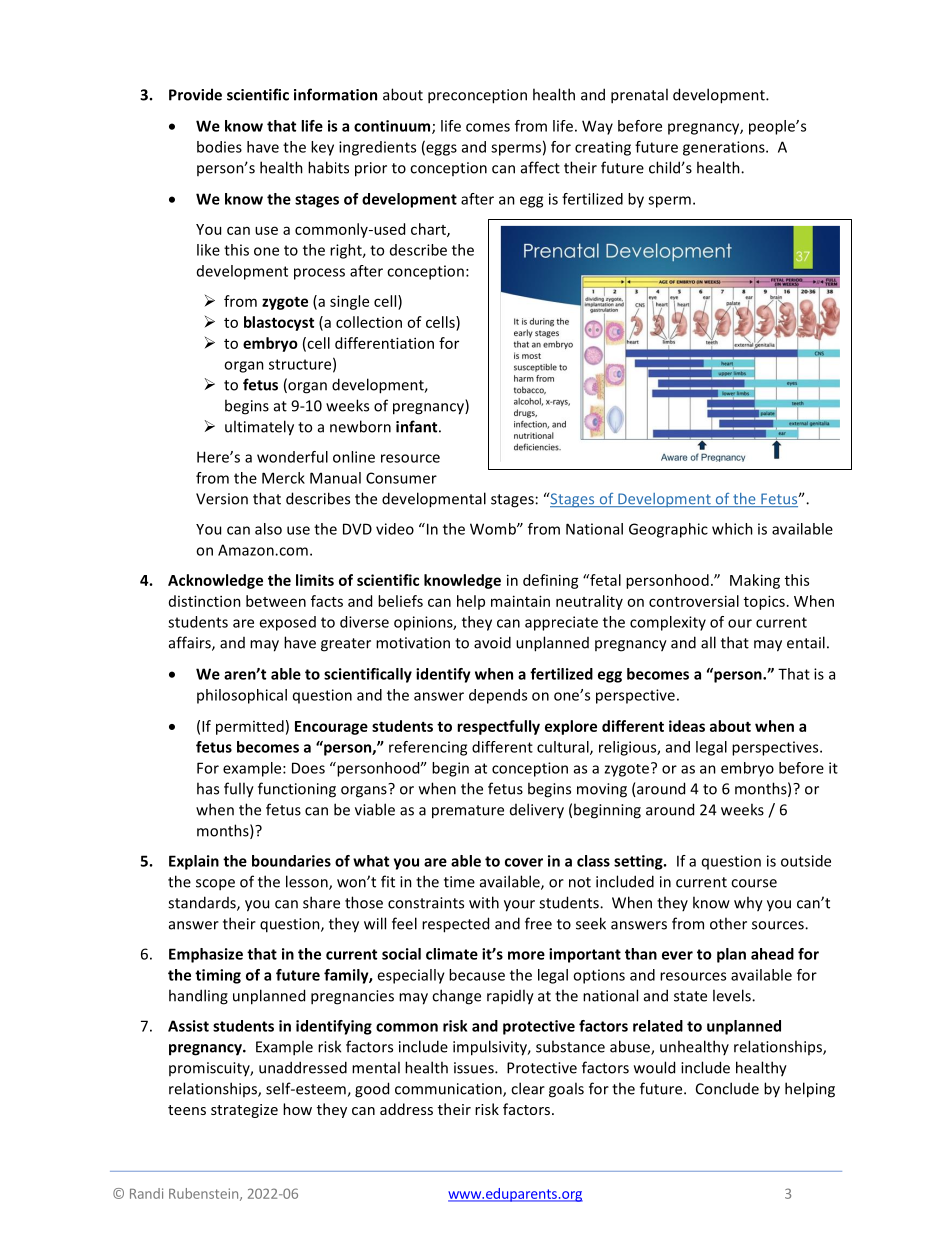 The height and width of the screenshot is (1233, 952). Describe the element at coordinates (215, 885) in the screenshot. I see `scope` at that location.
